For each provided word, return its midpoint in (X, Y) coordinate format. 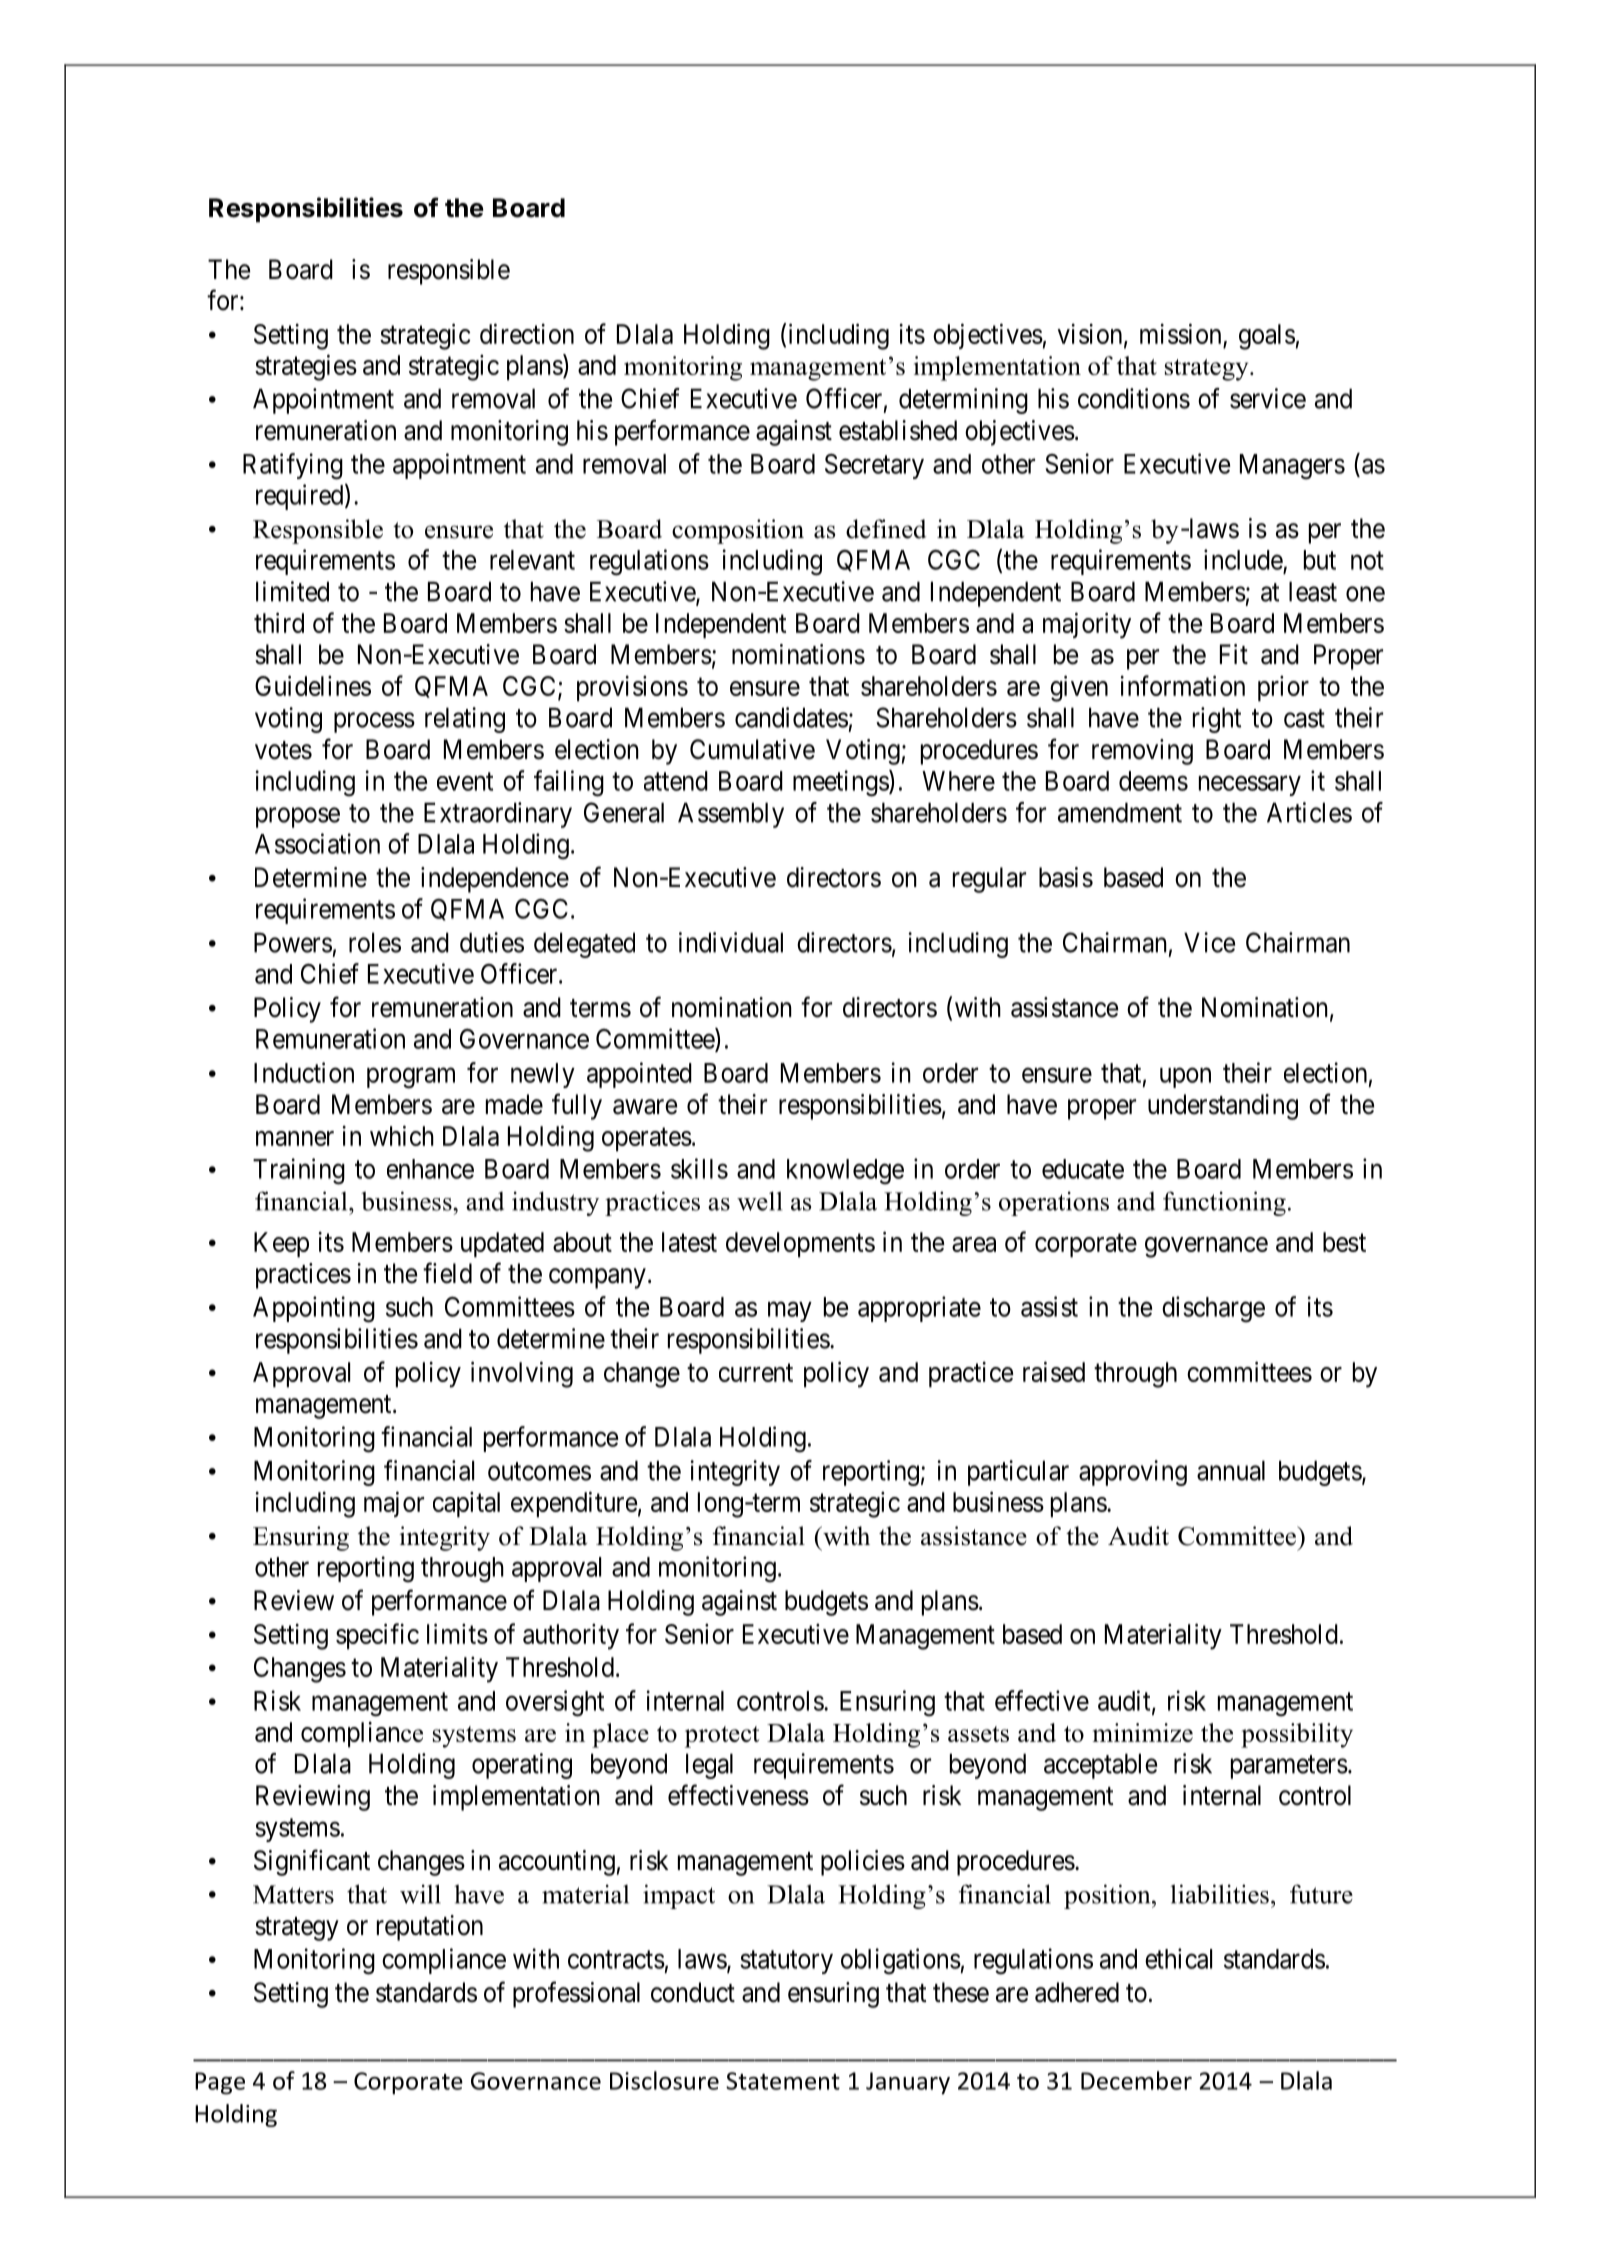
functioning (1224, 1203)
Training (299, 1171)
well (759, 1201)
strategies (306, 367)
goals (1267, 337)
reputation (430, 1928)
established (898, 430)
